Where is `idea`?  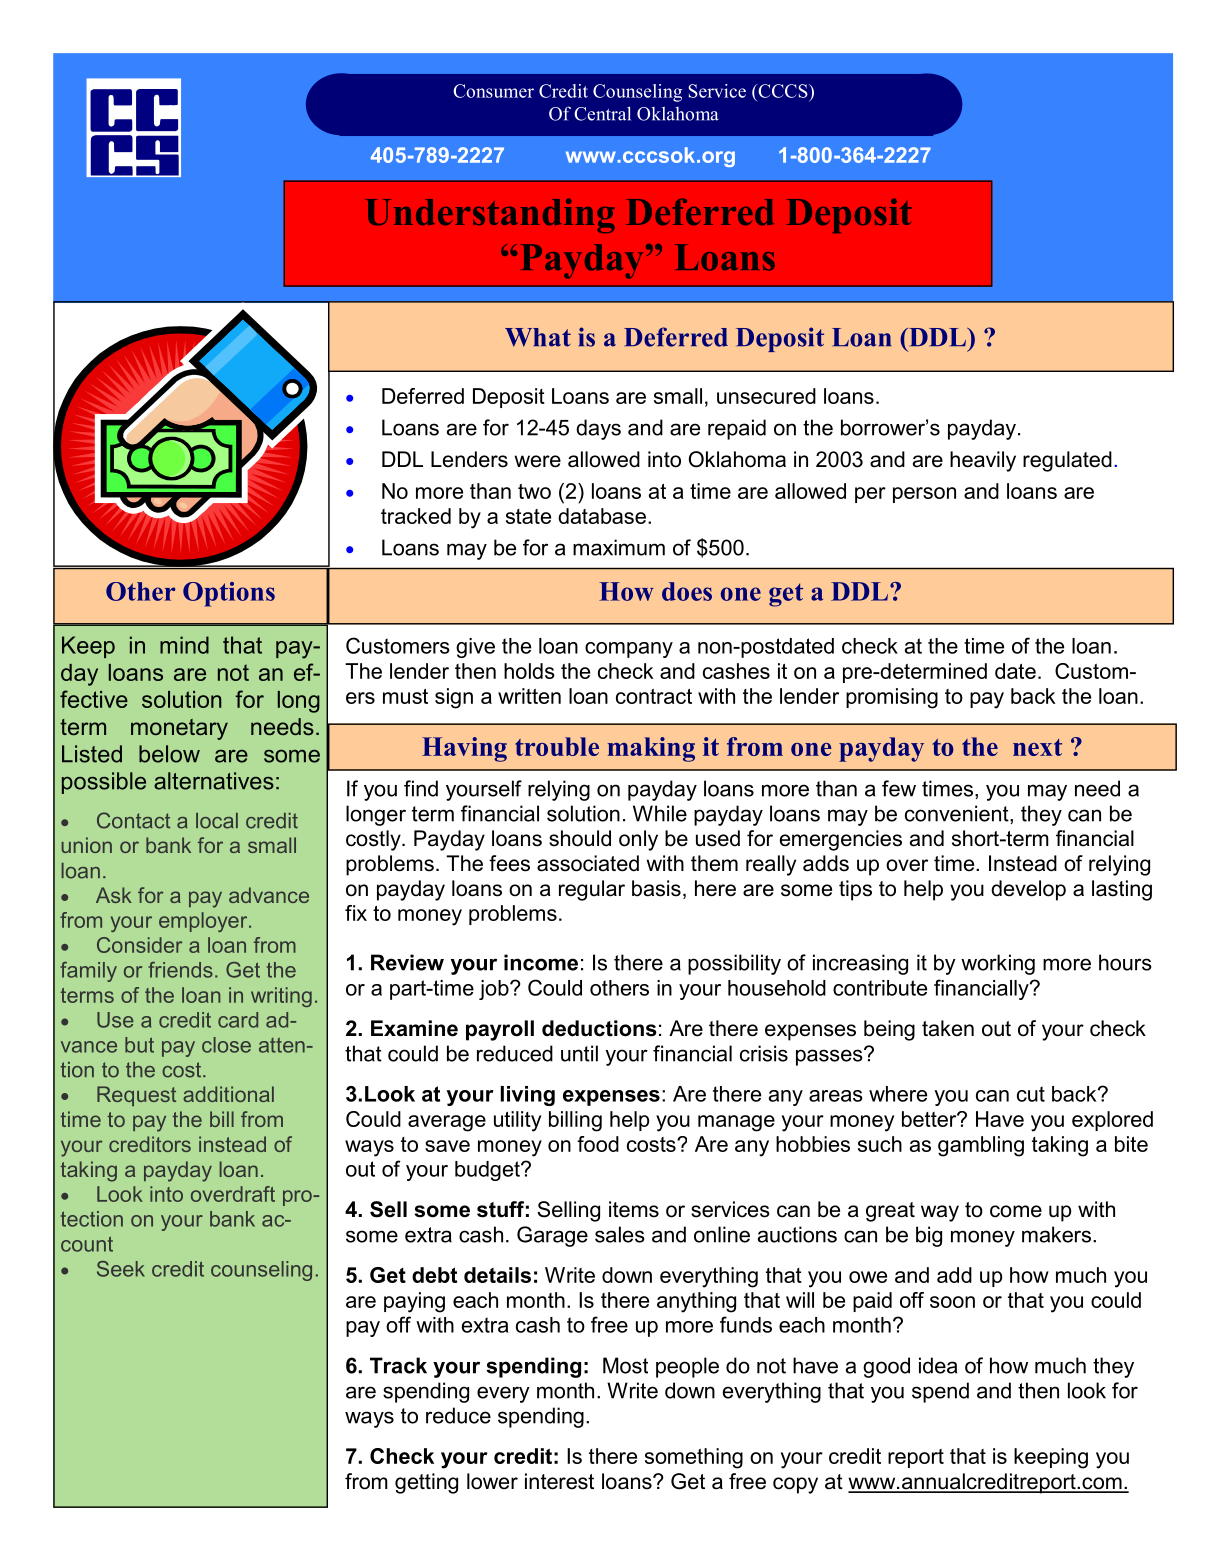 idea is located at coordinates (938, 1365).
